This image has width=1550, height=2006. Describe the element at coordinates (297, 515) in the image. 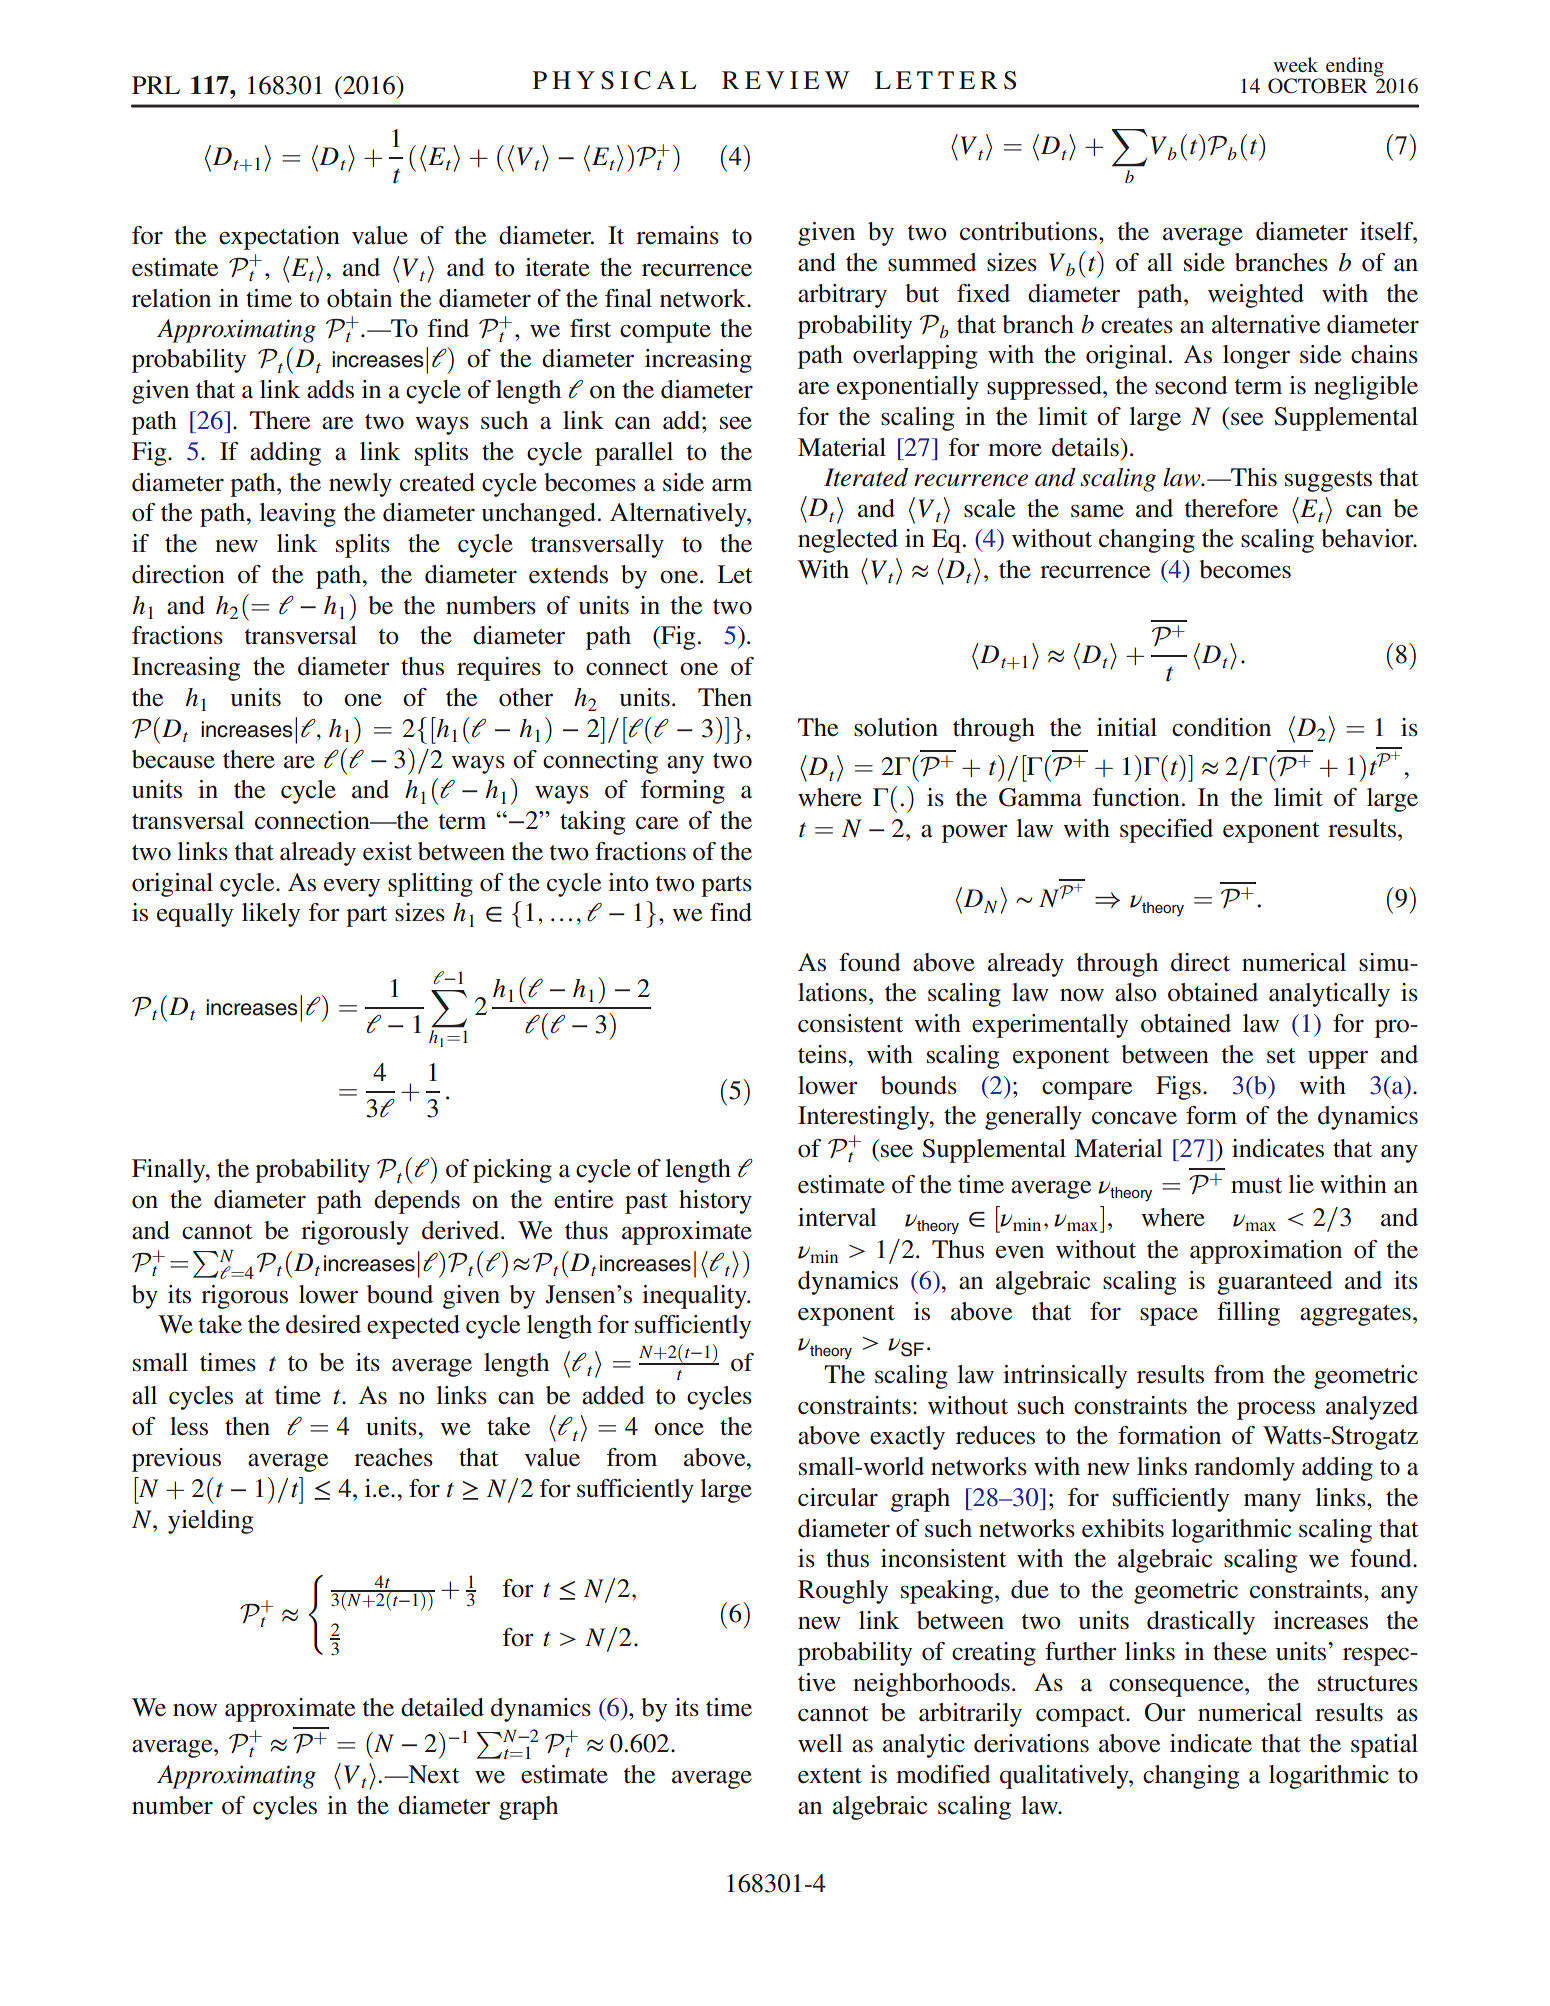

I see `leaving` at that location.
